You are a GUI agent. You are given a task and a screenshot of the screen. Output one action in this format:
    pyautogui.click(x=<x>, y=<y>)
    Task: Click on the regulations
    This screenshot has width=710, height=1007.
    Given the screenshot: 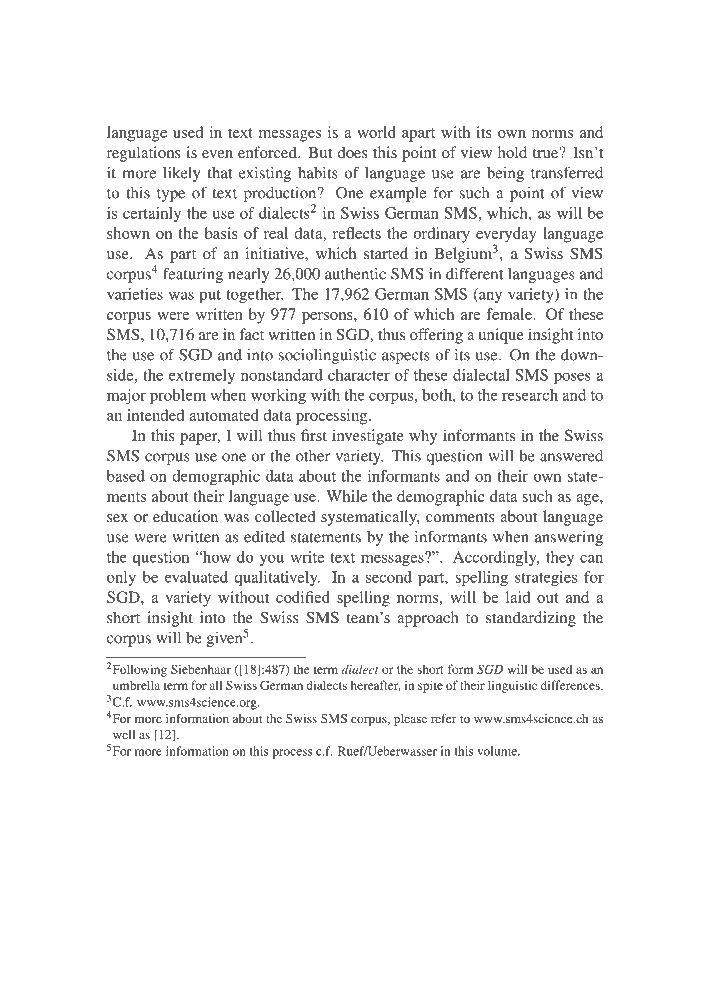 What is the action you would take?
    pyautogui.click(x=144, y=154)
